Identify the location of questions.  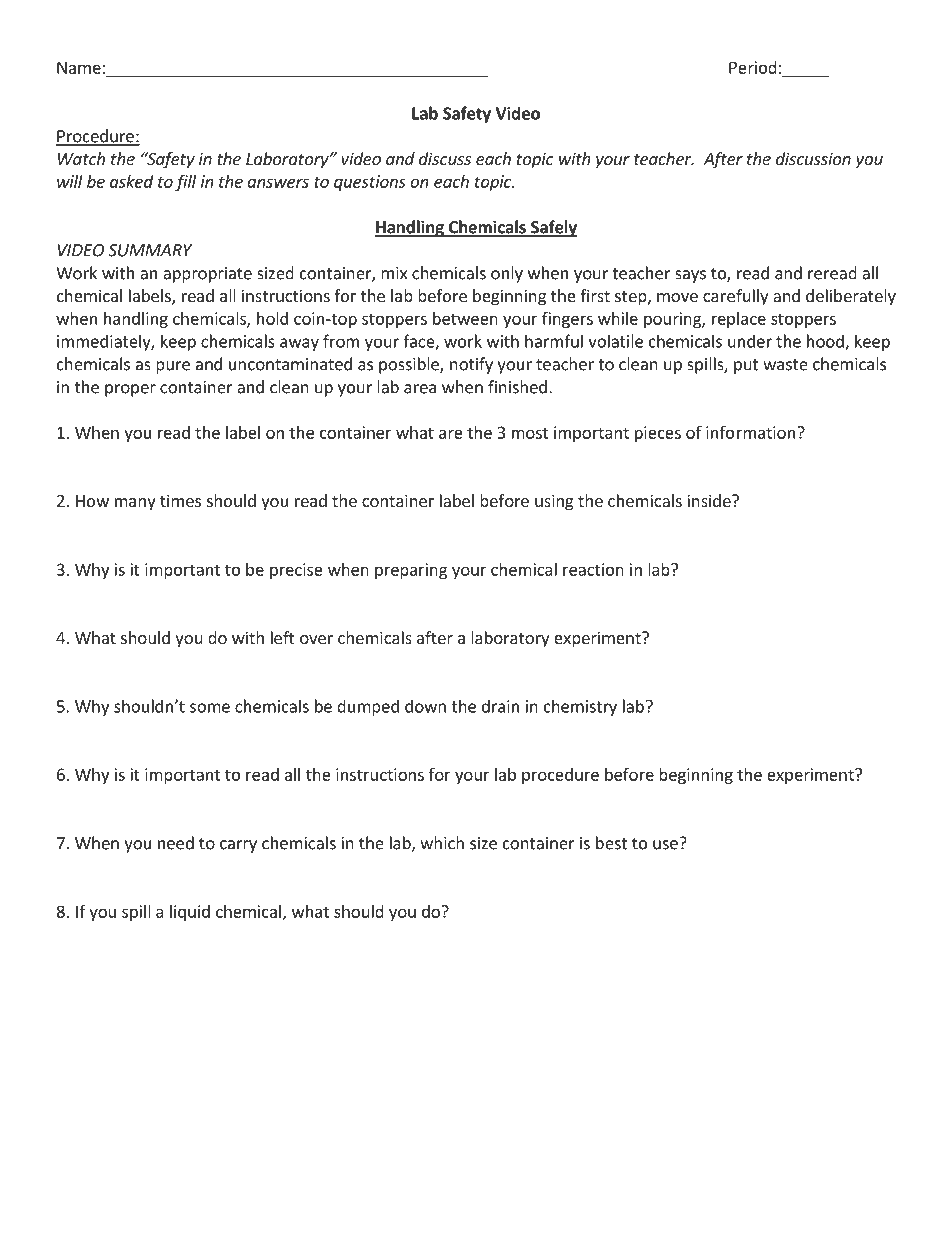
(370, 183).
